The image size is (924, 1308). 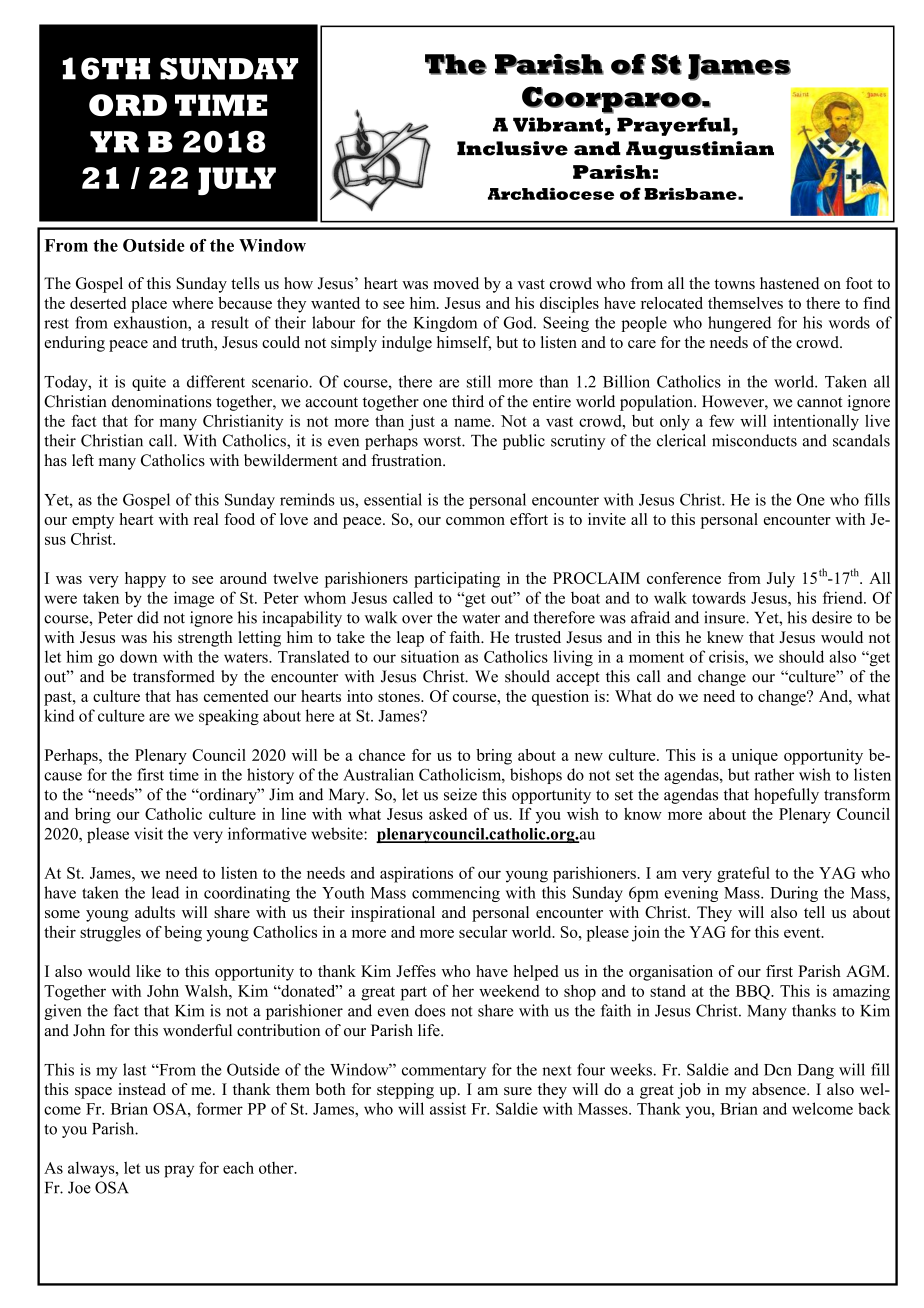 I want to click on Augustinian, so click(x=700, y=150).
